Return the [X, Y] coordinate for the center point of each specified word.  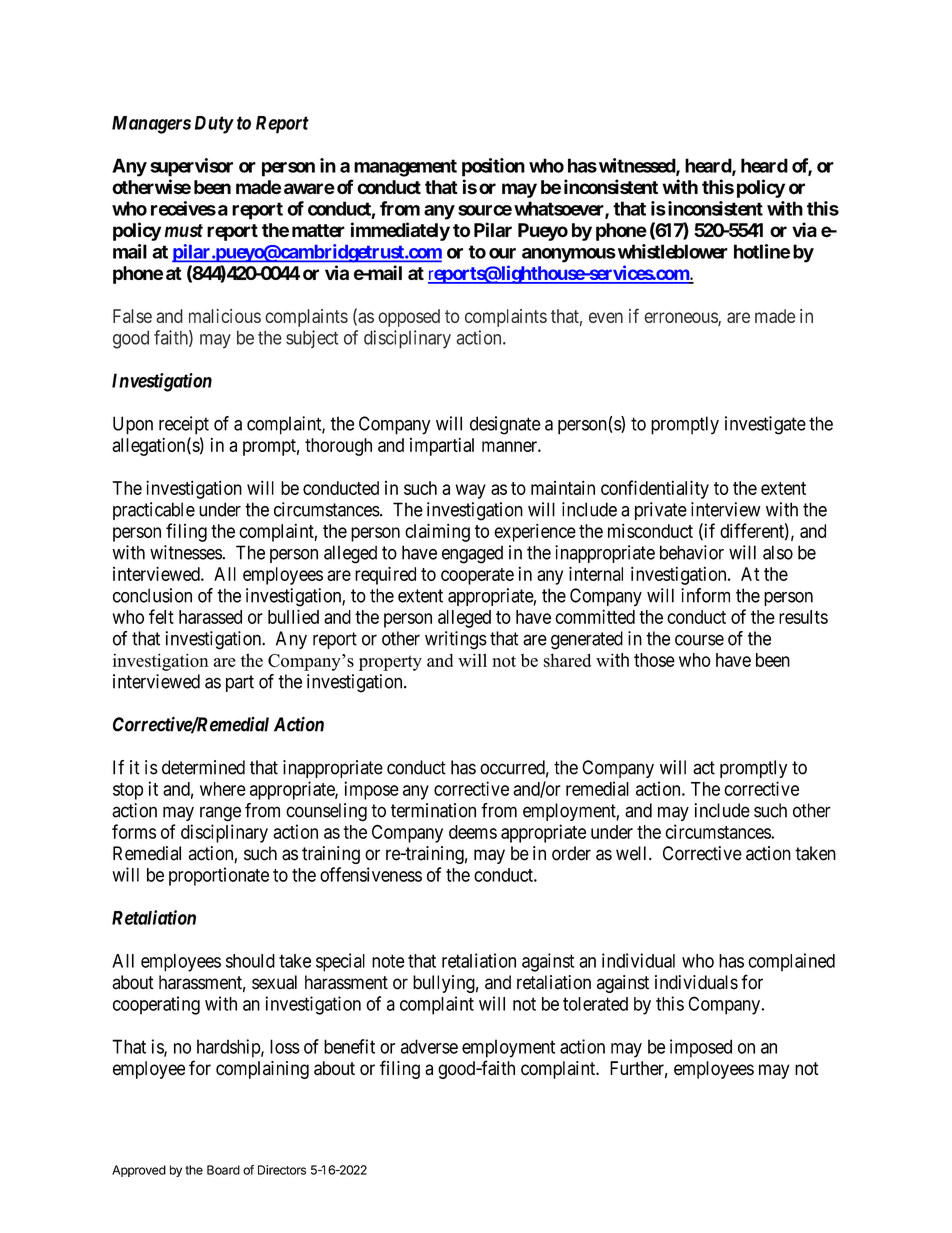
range [220, 814]
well [633, 853]
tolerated [595, 1004]
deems [473, 832]
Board [223, 1170]
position [493, 167]
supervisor [191, 167]
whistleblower [671, 251]
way [471, 491]
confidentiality [655, 489]
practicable [154, 511]
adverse [429, 1046]
